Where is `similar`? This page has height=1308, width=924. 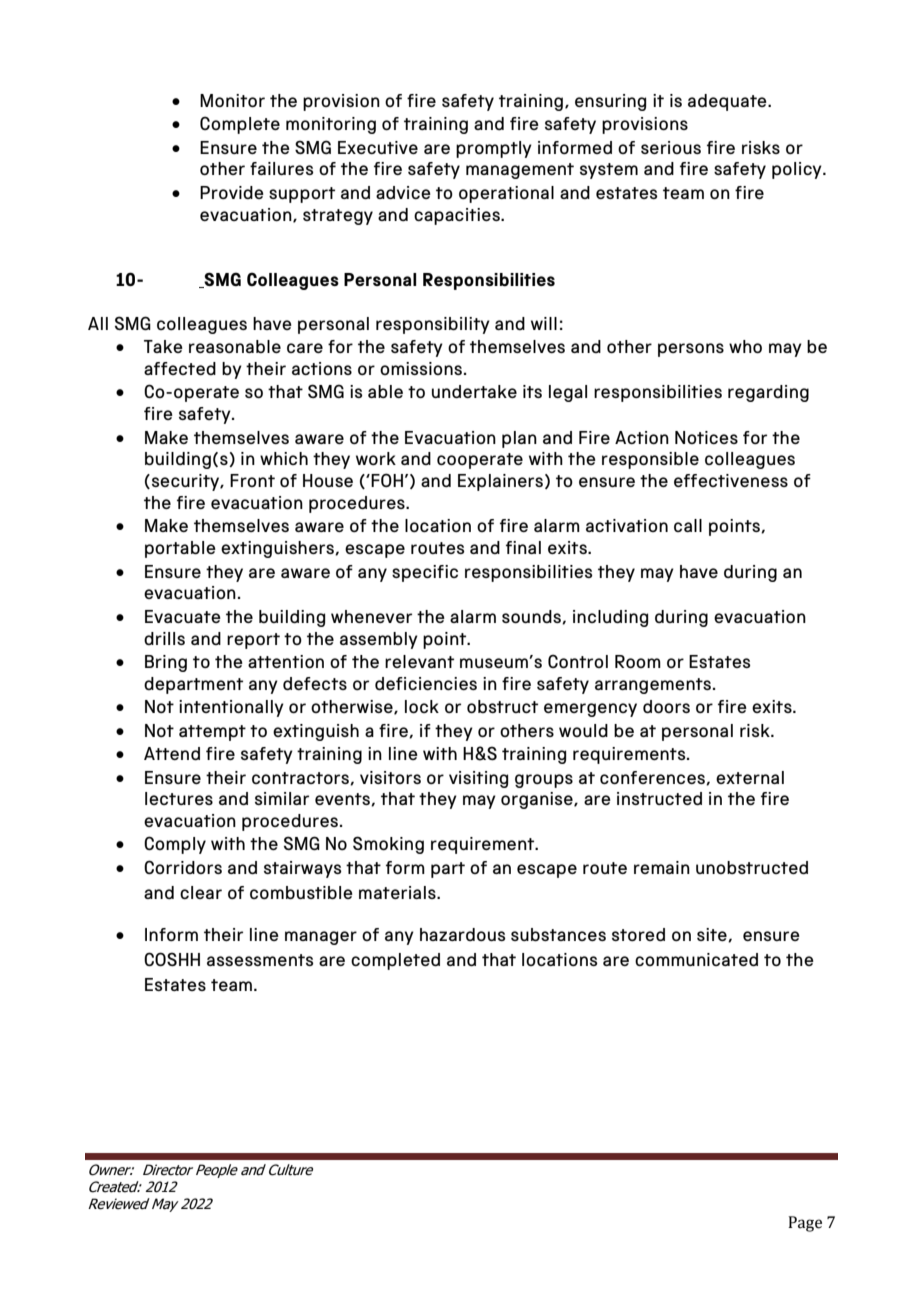
similar is located at coordinates (282, 798).
